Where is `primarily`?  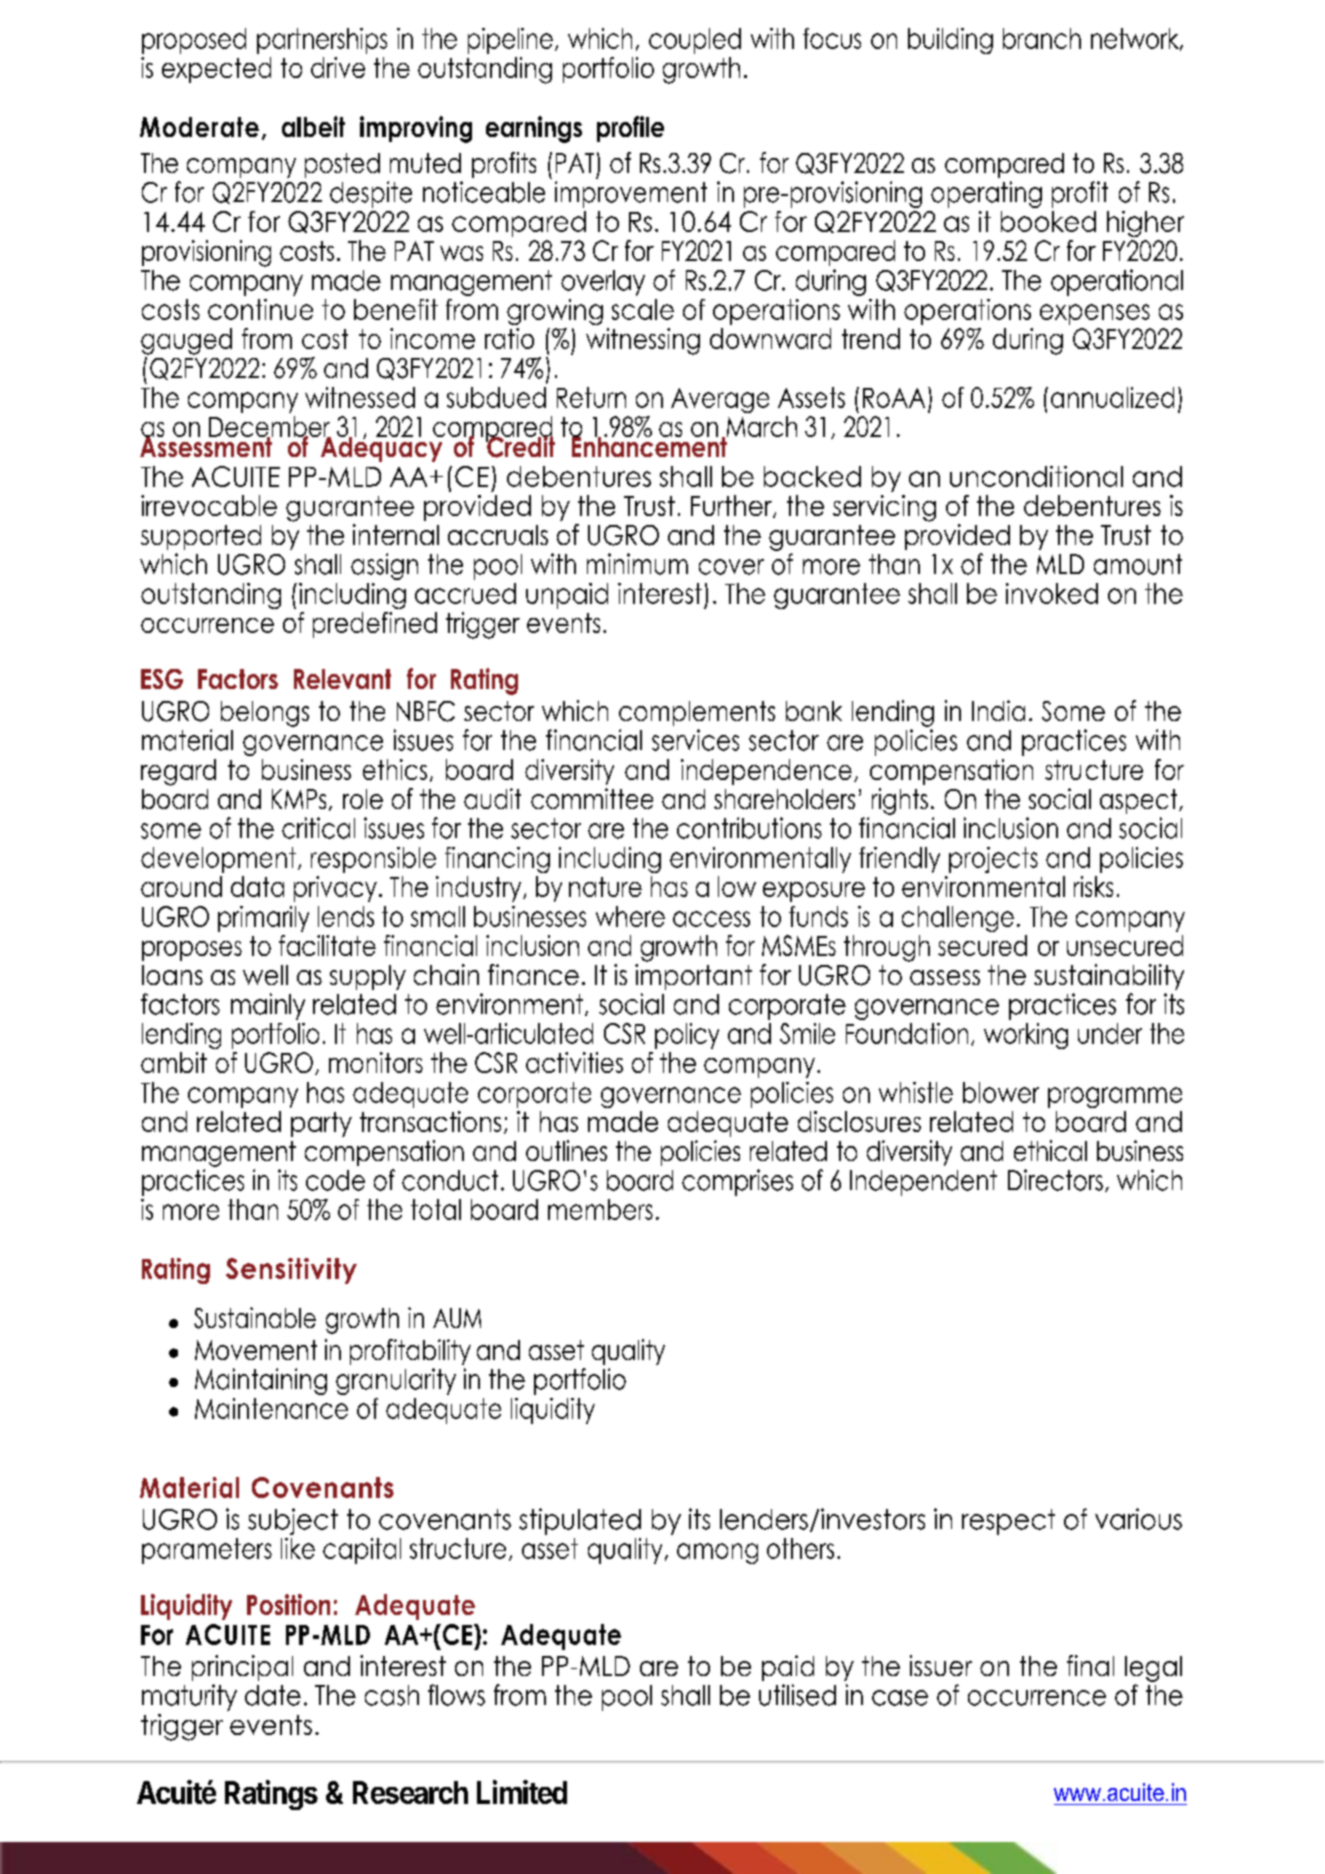
primarily is located at coordinates (263, 919).
